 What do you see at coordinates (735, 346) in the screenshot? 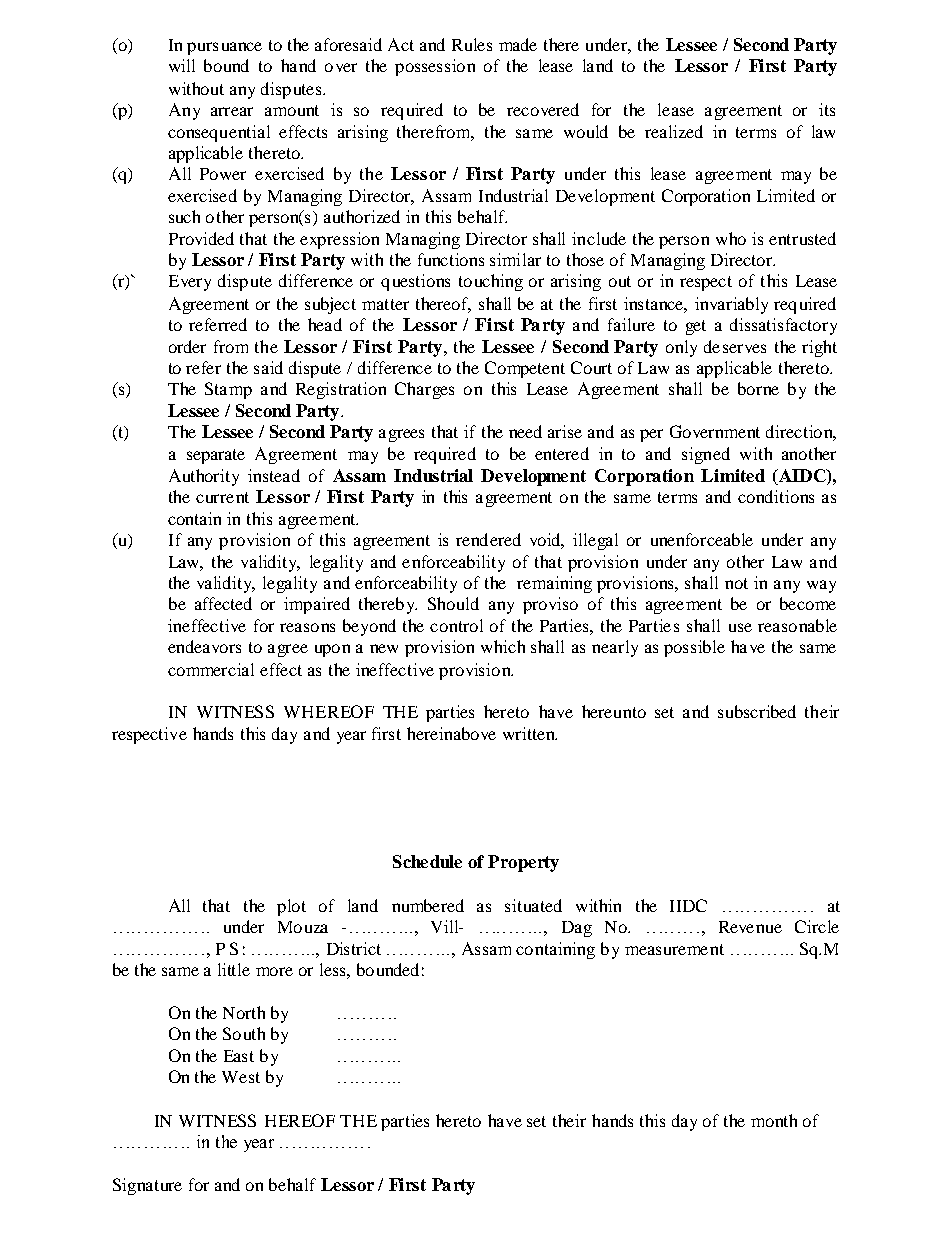
I see `deserves` at bounding box center [735, 346].
